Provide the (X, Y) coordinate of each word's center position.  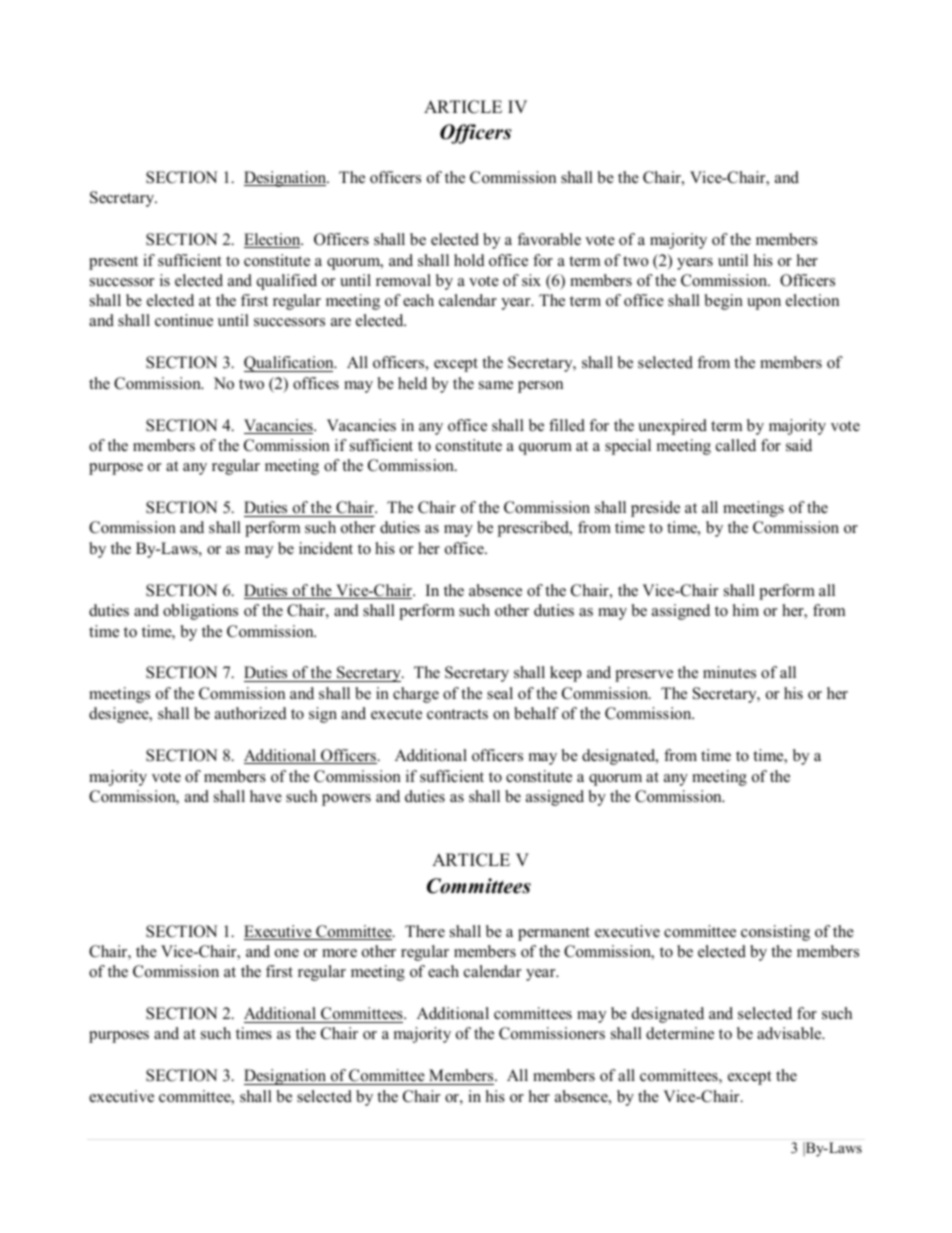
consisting (775, 933)
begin (724, 302)
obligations (200, 612)
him (746, 610)
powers (346, 800)
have (266, 796)
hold (469, 260)
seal (500, 693)
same (496, 385)
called (736, 445)
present (113, 263)
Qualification (290, 364)
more (339, 953)
